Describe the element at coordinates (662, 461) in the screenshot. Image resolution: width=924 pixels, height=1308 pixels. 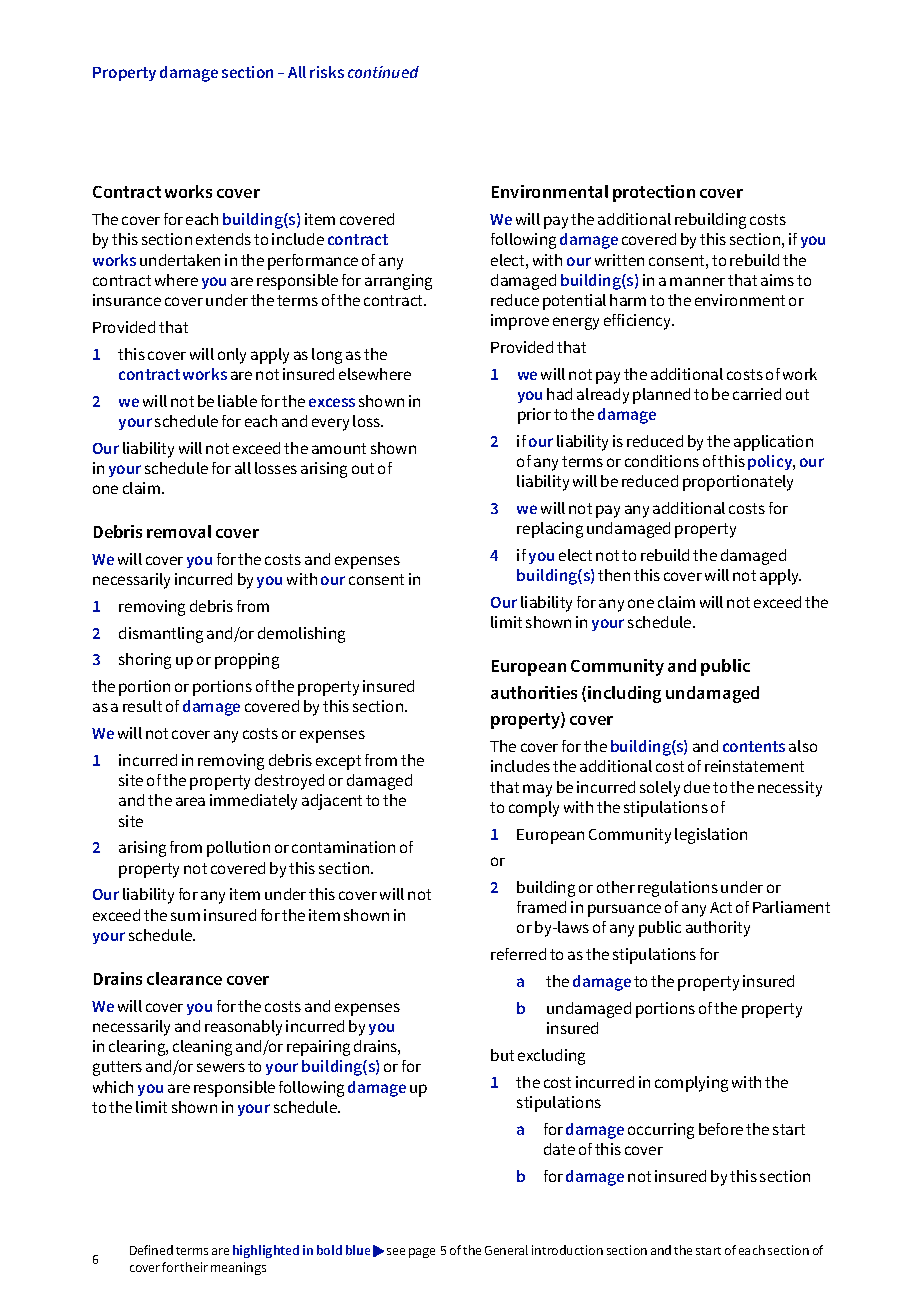
I see `conditions` at that location.
